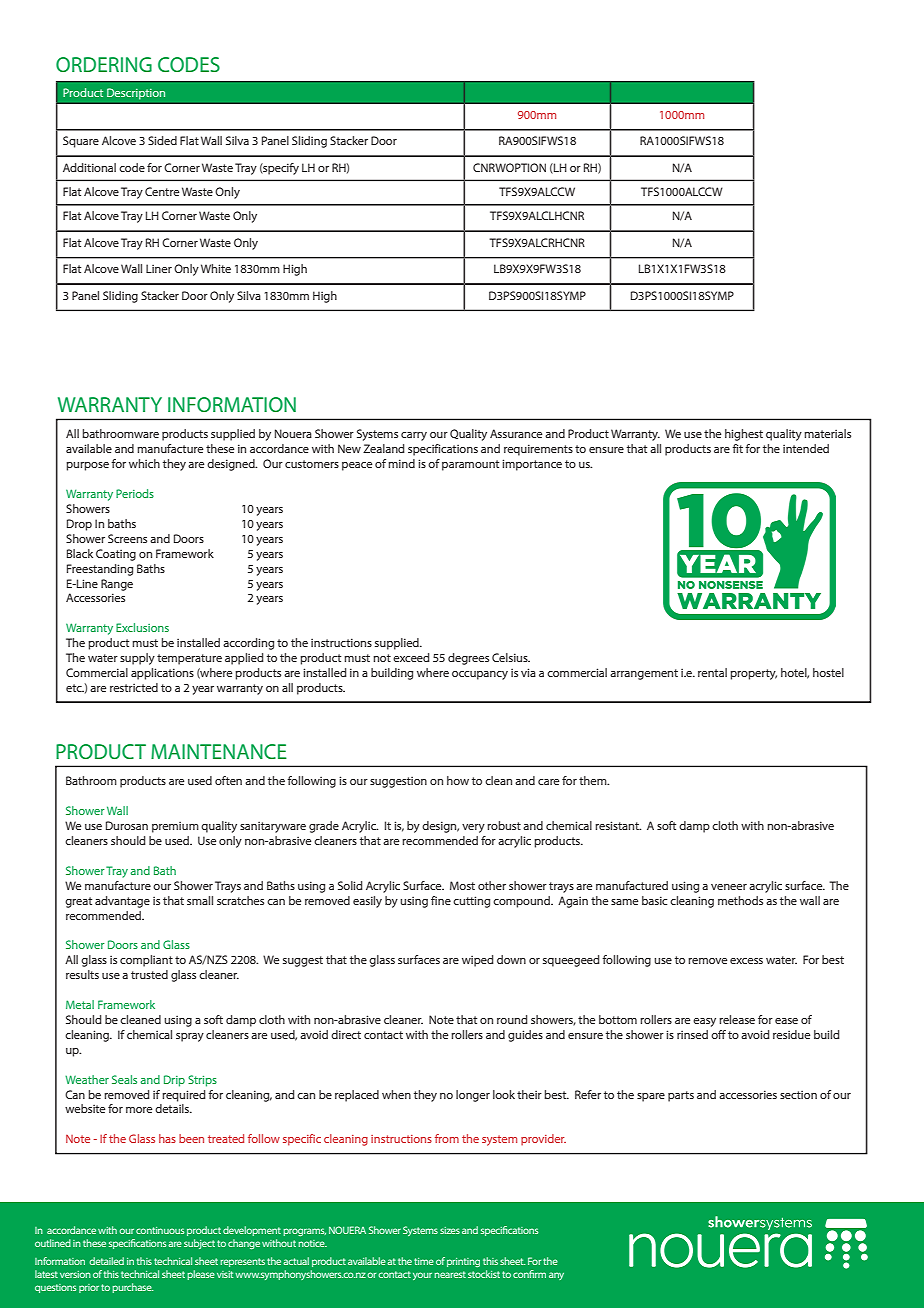 Image resolution: width=924 pixels, height=1308 pixels. I want to click on exceed, so click(411, 657).
